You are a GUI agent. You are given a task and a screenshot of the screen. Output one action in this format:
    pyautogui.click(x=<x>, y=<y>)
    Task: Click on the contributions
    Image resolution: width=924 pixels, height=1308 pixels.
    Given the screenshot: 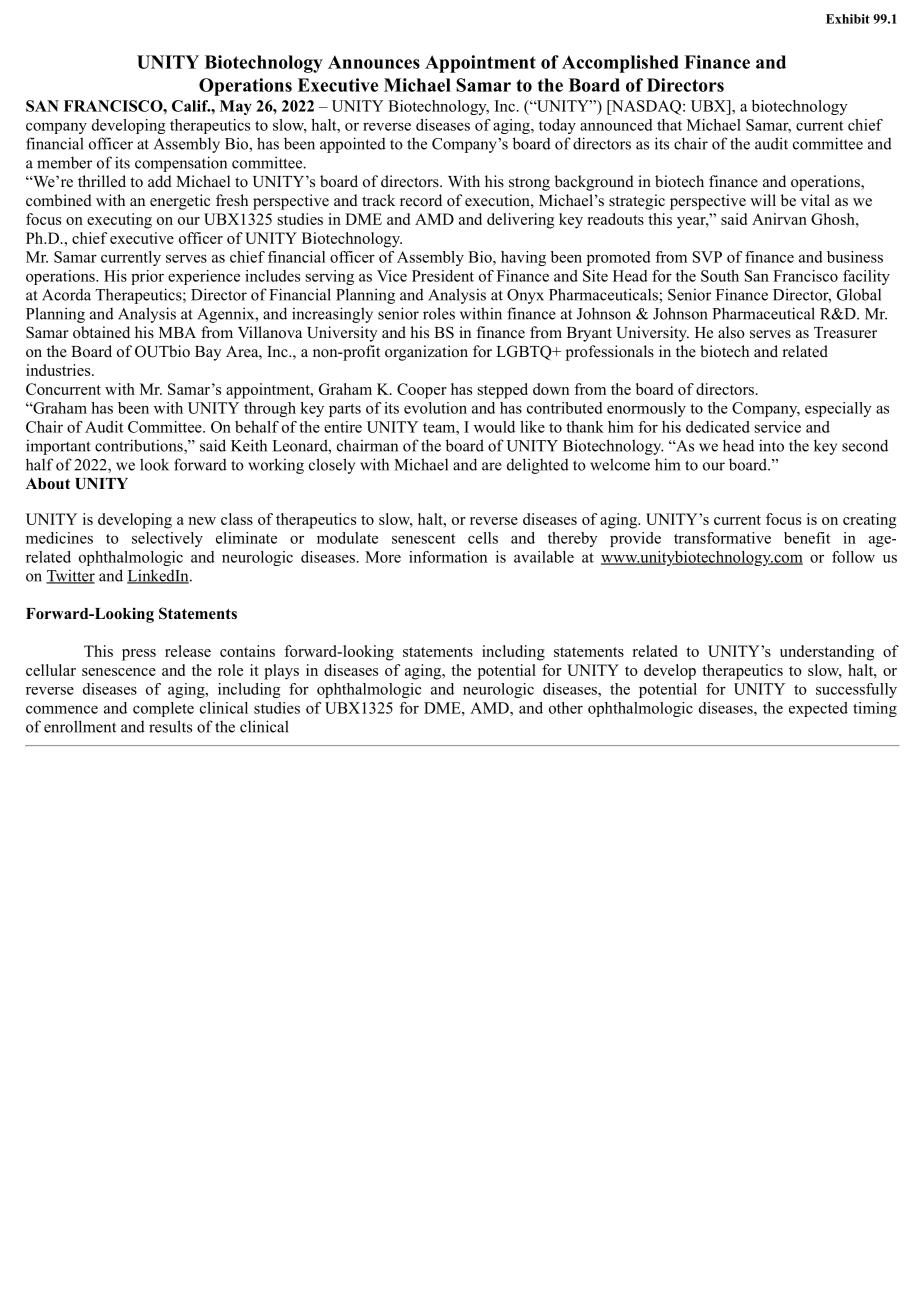 What is the action you would take?
    pyautogui.click(x=140, y=446)
